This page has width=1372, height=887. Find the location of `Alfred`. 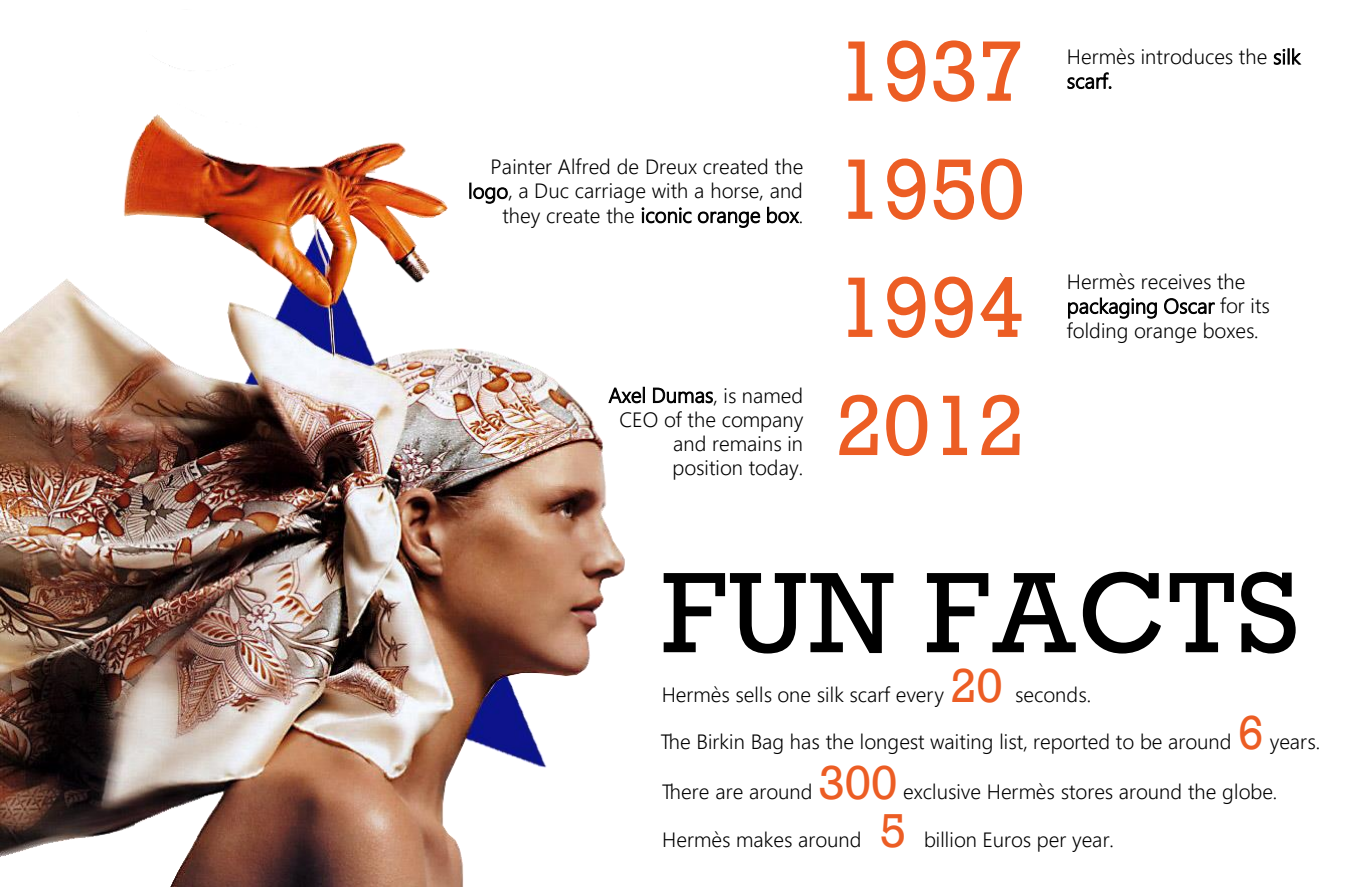

Alfred is located at coordinates (583, 166).
